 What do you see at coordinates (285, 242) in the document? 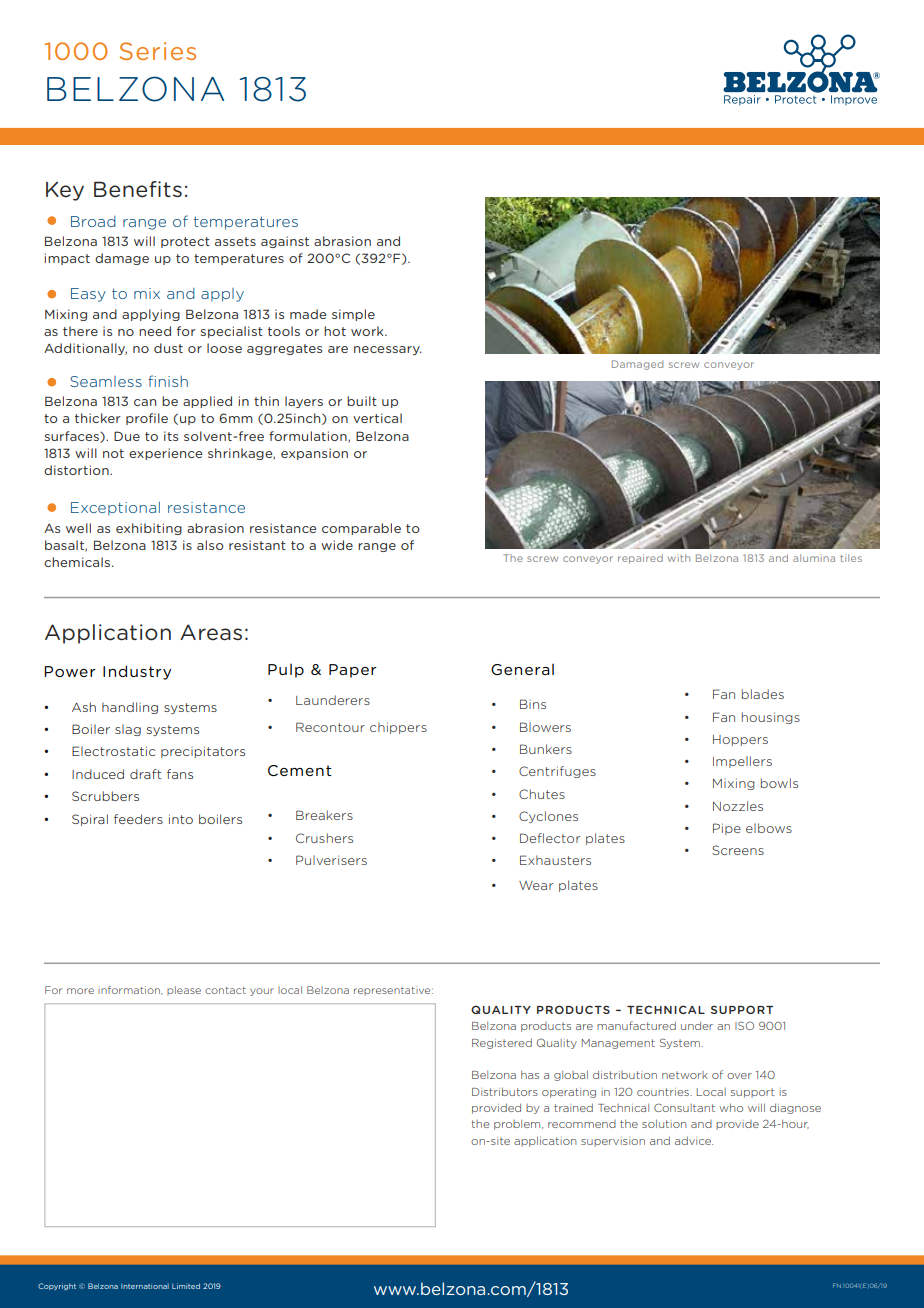
I see `against` at bounding box center [285, 242].
